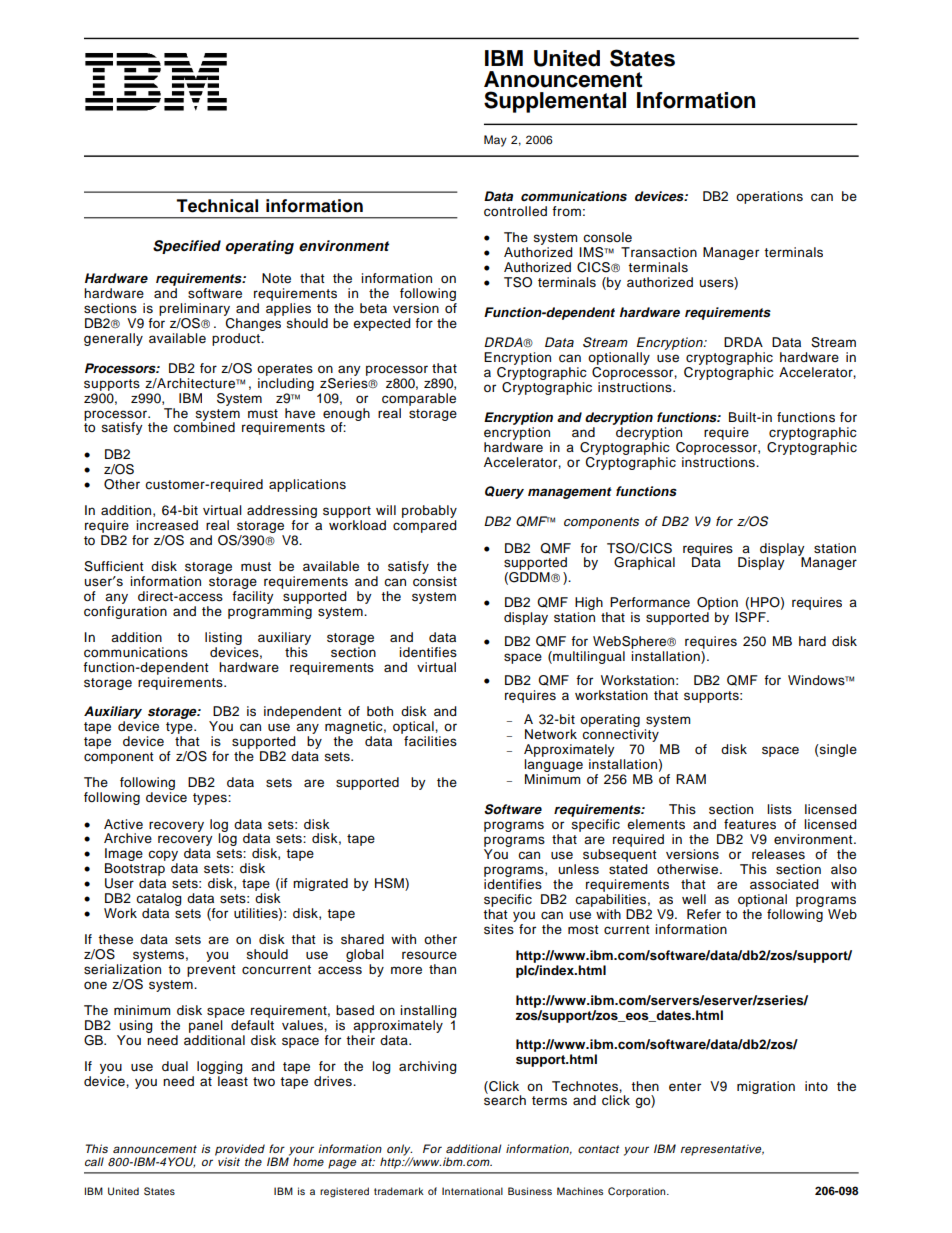 The width and height of the screenshot is (952, 1233). What do you see at coordinates (429, 511) in the screenshot?
I see `probably` at bounding box center [429, 511].
